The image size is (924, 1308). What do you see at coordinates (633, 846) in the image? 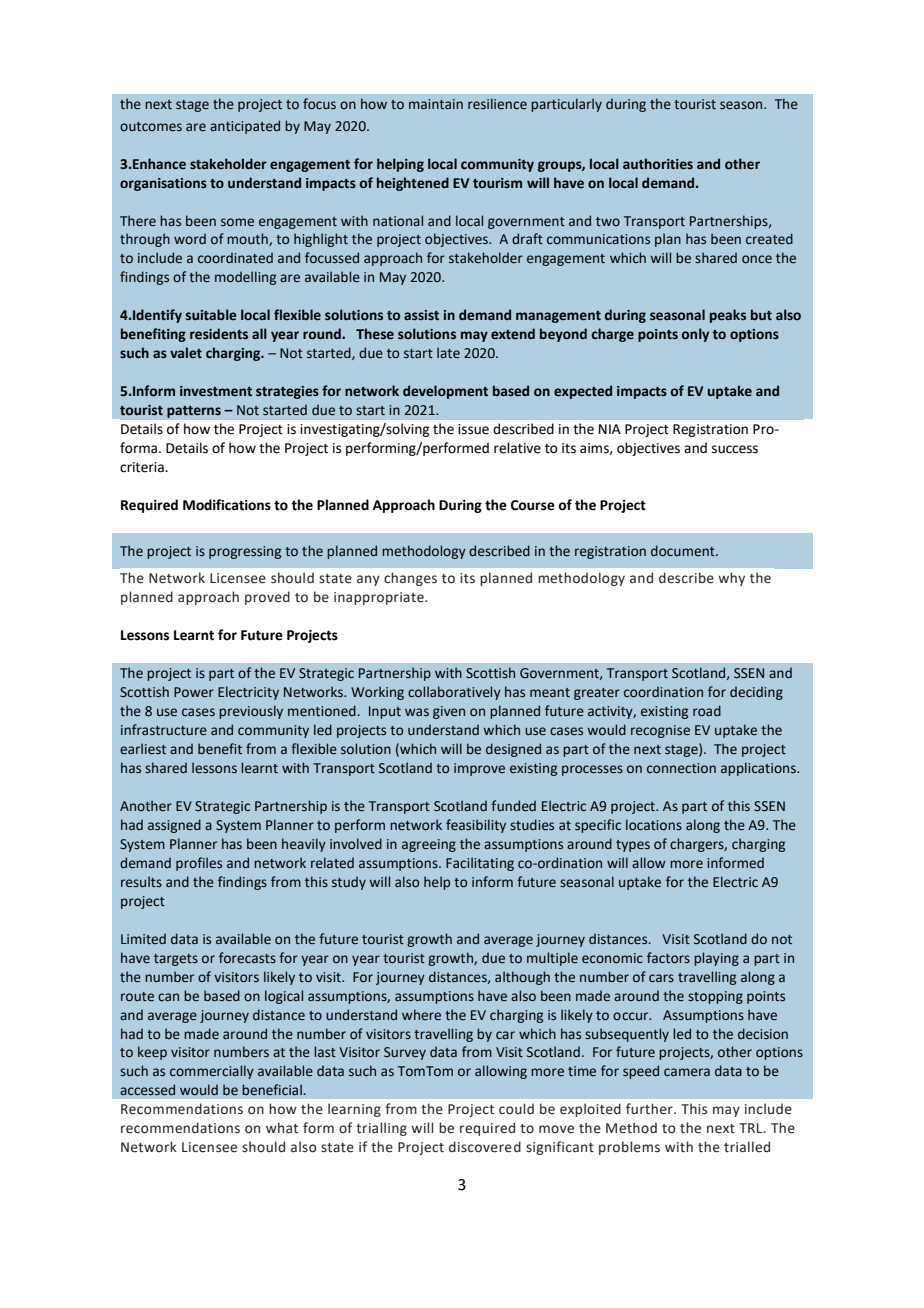
I see `types` at bounding box center [633, 846].
